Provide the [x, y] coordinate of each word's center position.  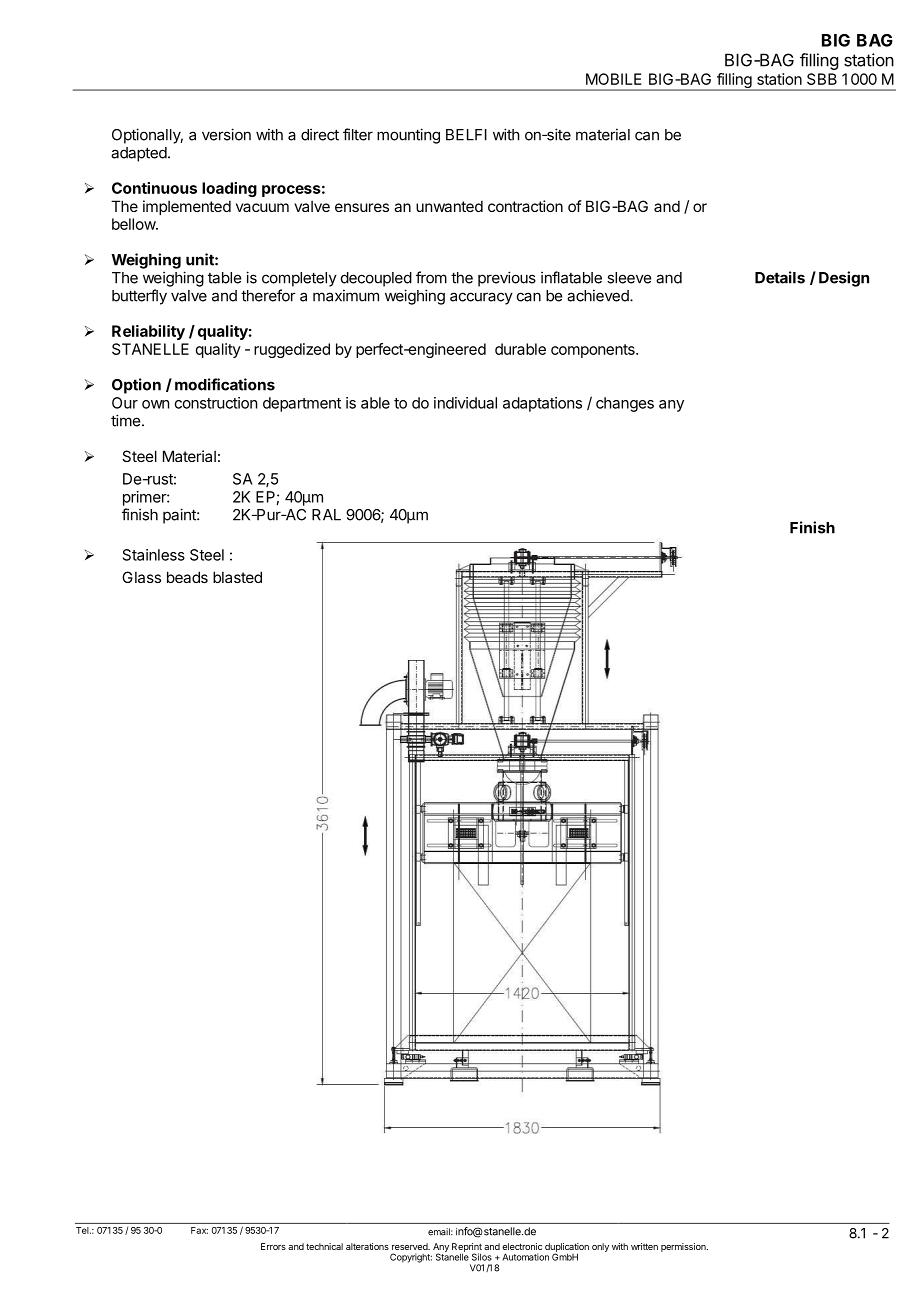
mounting [408, 136]
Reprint [467, 1248]
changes [625, 404]
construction [216, 403]
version [226, 134]
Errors [273, 1246]
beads [187, 577]
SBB [822, 79]
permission [684, 1247]
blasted [237, 577]
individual [465, 403]
